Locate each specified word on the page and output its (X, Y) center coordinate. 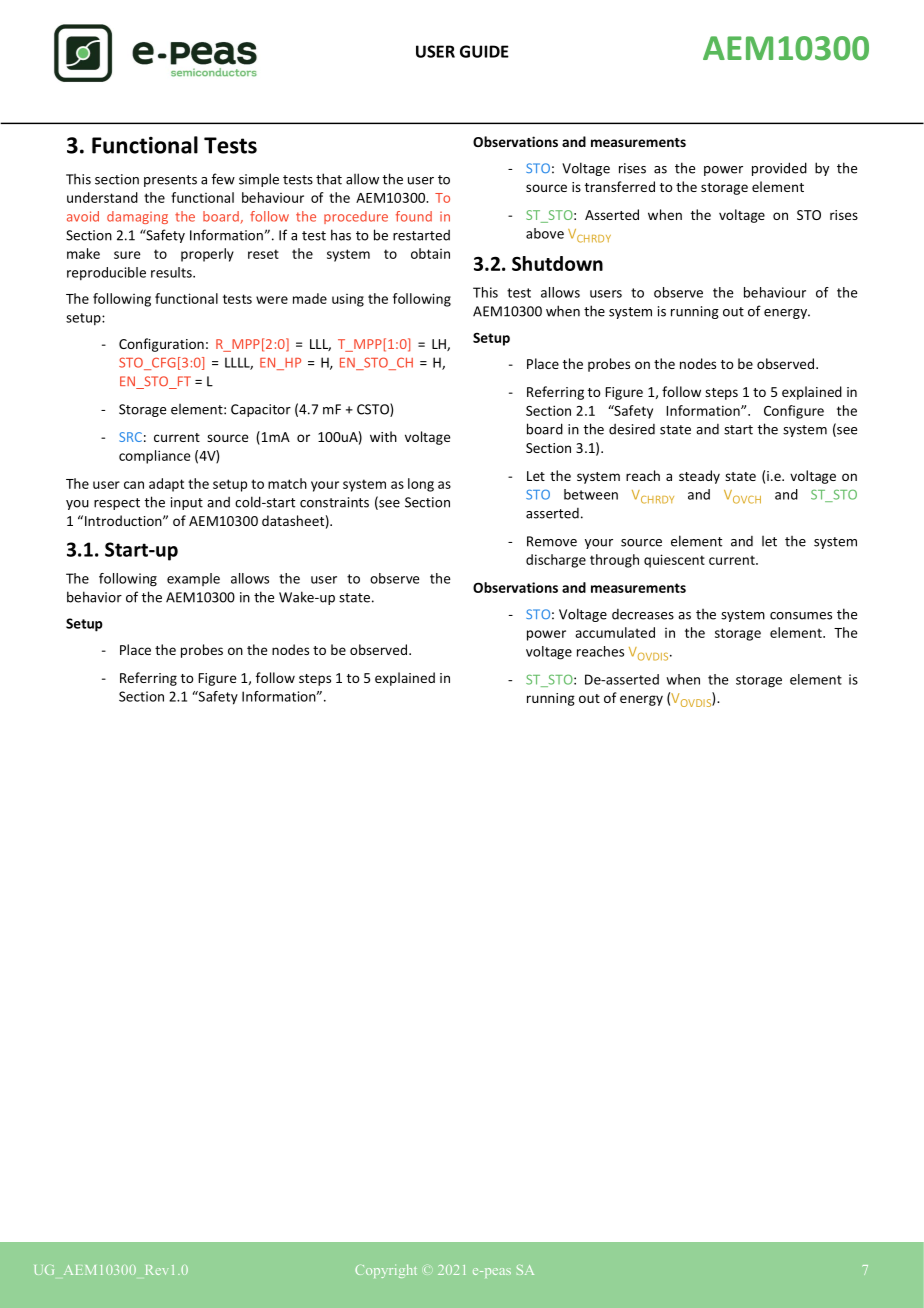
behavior (94, 597)
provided (779, 169)
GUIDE (484, 51)
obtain (430, 253)
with (383, 436)
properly (207, 255)
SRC (130, 437)
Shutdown (557, 263)
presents (170, 181)
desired (632, 429)
